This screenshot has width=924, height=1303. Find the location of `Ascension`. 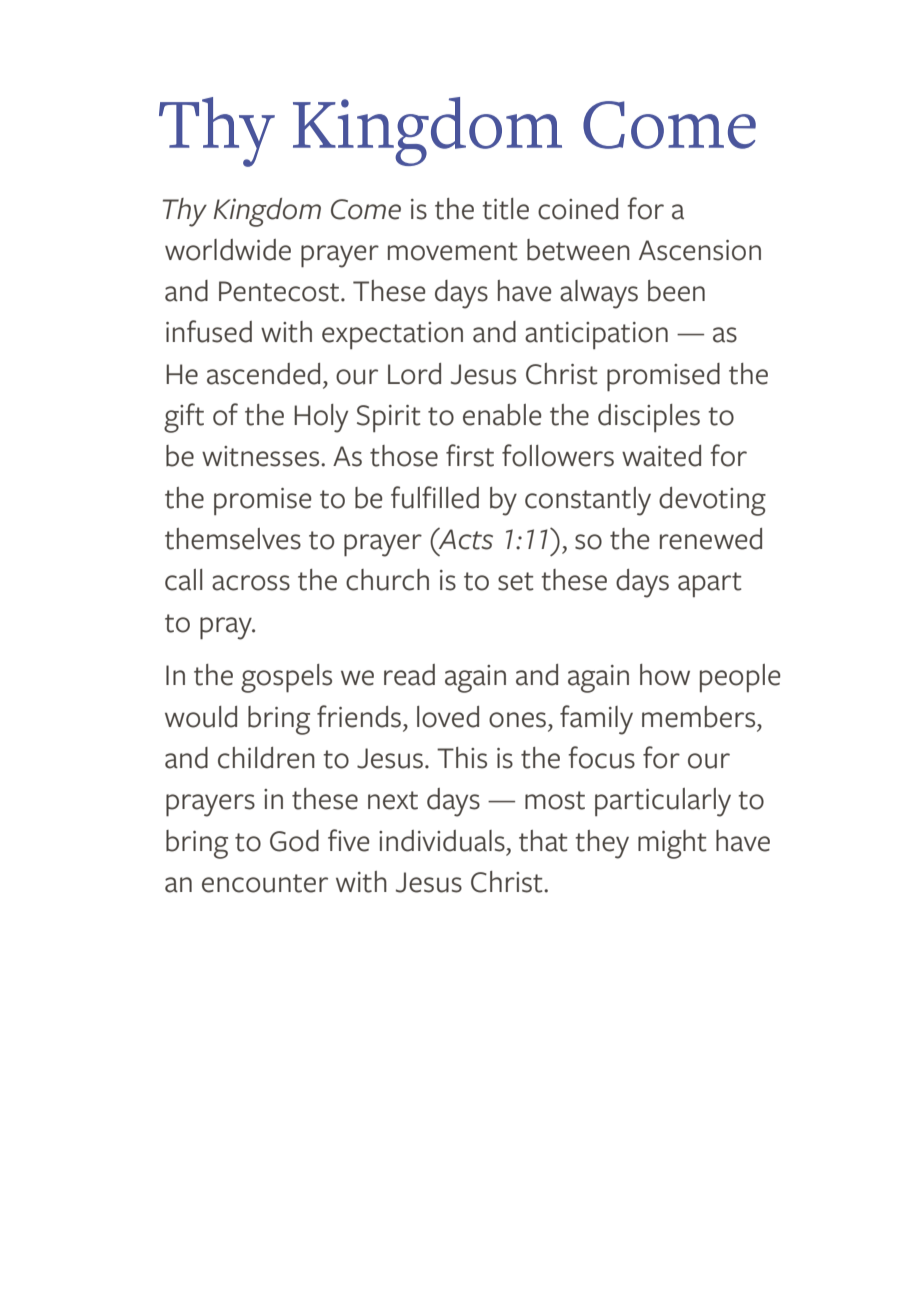

Ascension is located at coordinates (700, 250).
